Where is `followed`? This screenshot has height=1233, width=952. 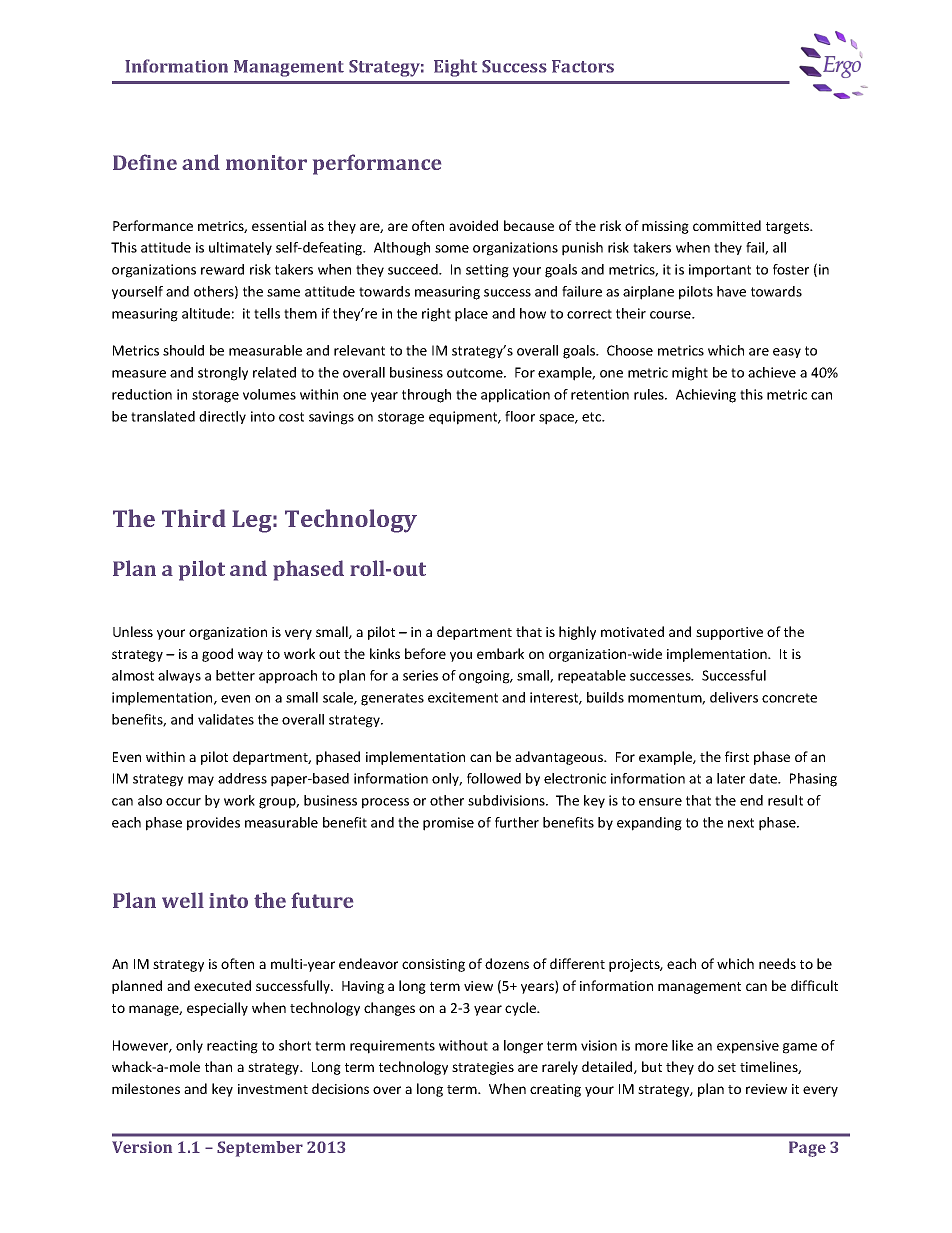
followed is located at coordinates (494, 778).
